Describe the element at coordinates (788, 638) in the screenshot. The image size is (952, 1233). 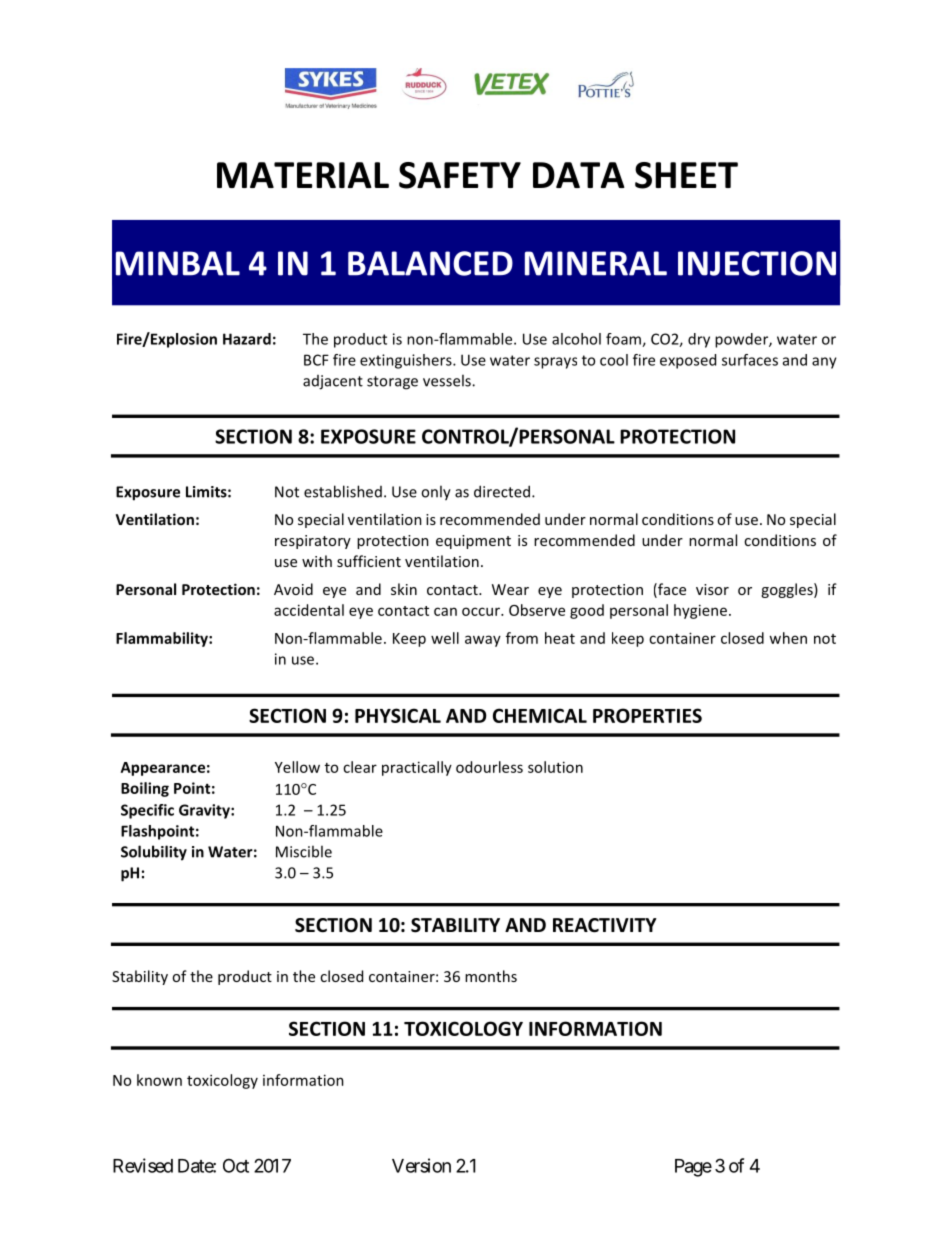
I see `when` at that location.
